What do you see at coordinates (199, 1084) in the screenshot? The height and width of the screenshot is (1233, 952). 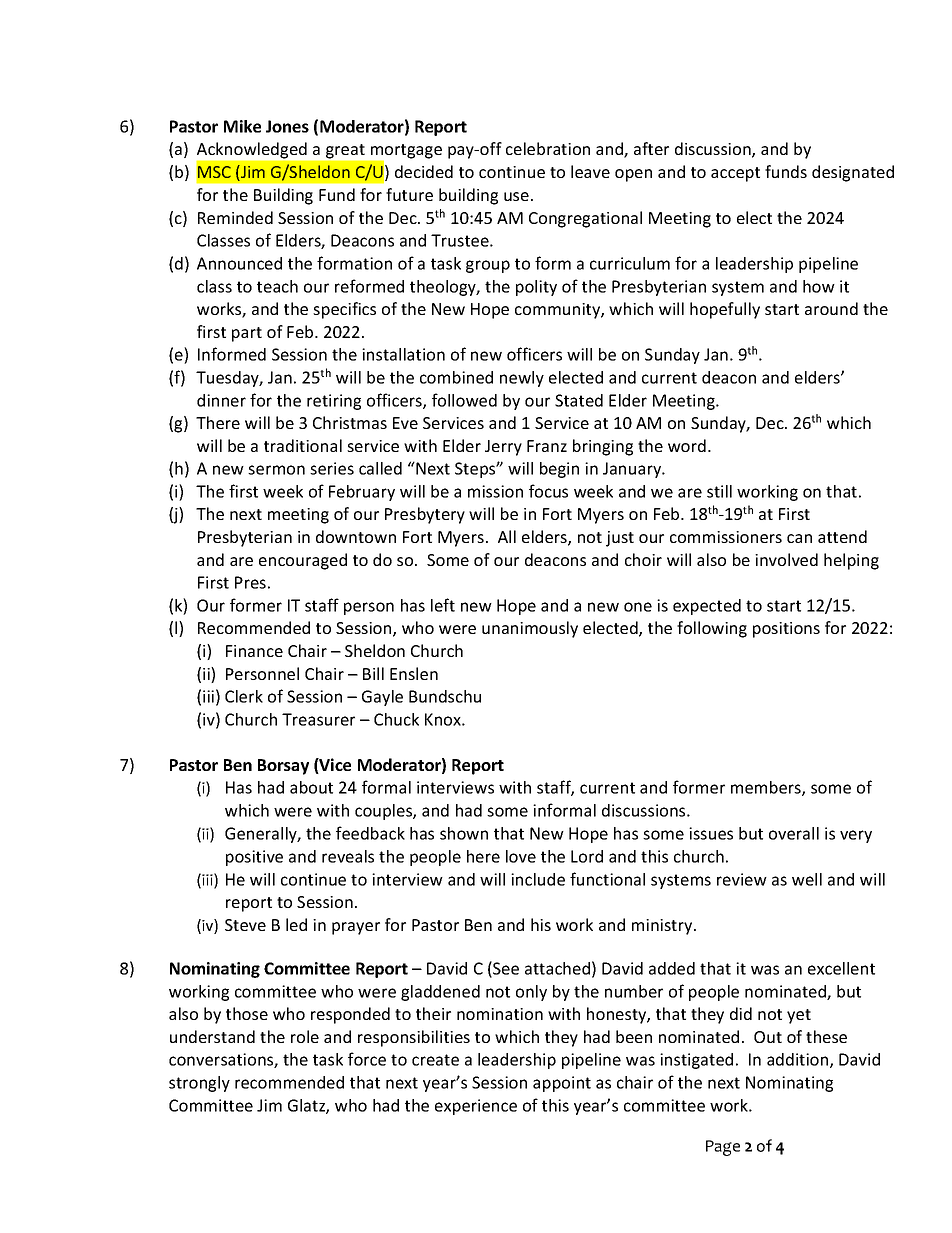 I see `strongly` at bounding box center [199, 1084].
